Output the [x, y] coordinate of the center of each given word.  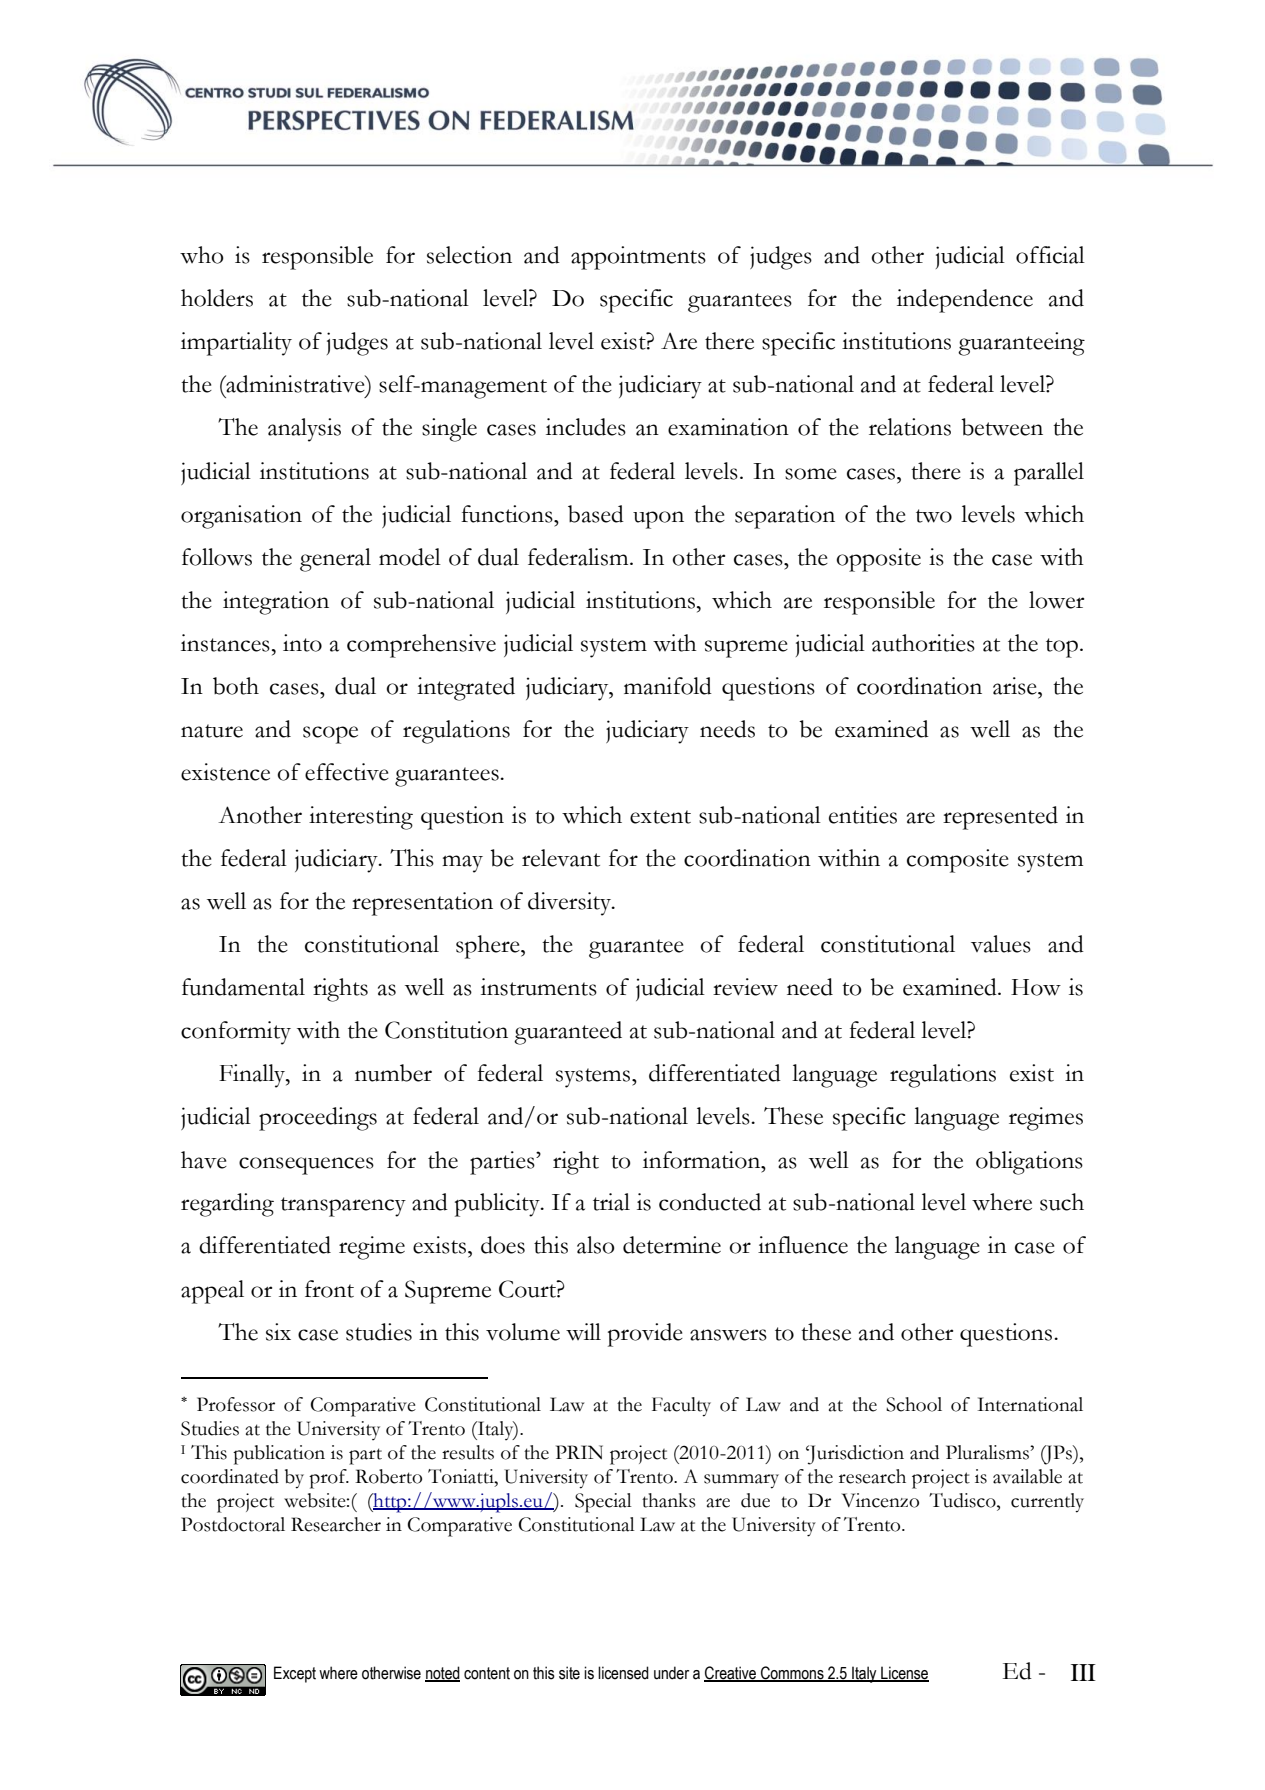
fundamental [243, 987]
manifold [668, 686]
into [302, 643]
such [1062, 1202]
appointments [638, 258]
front [329, 1289]
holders [217, 298]
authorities [923, 643]
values [1001, 944]
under [671, 1673]
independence [965, 301]
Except [295, 1674]
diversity [570, 904]
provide [645, 1335]
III [1083, 1672]
